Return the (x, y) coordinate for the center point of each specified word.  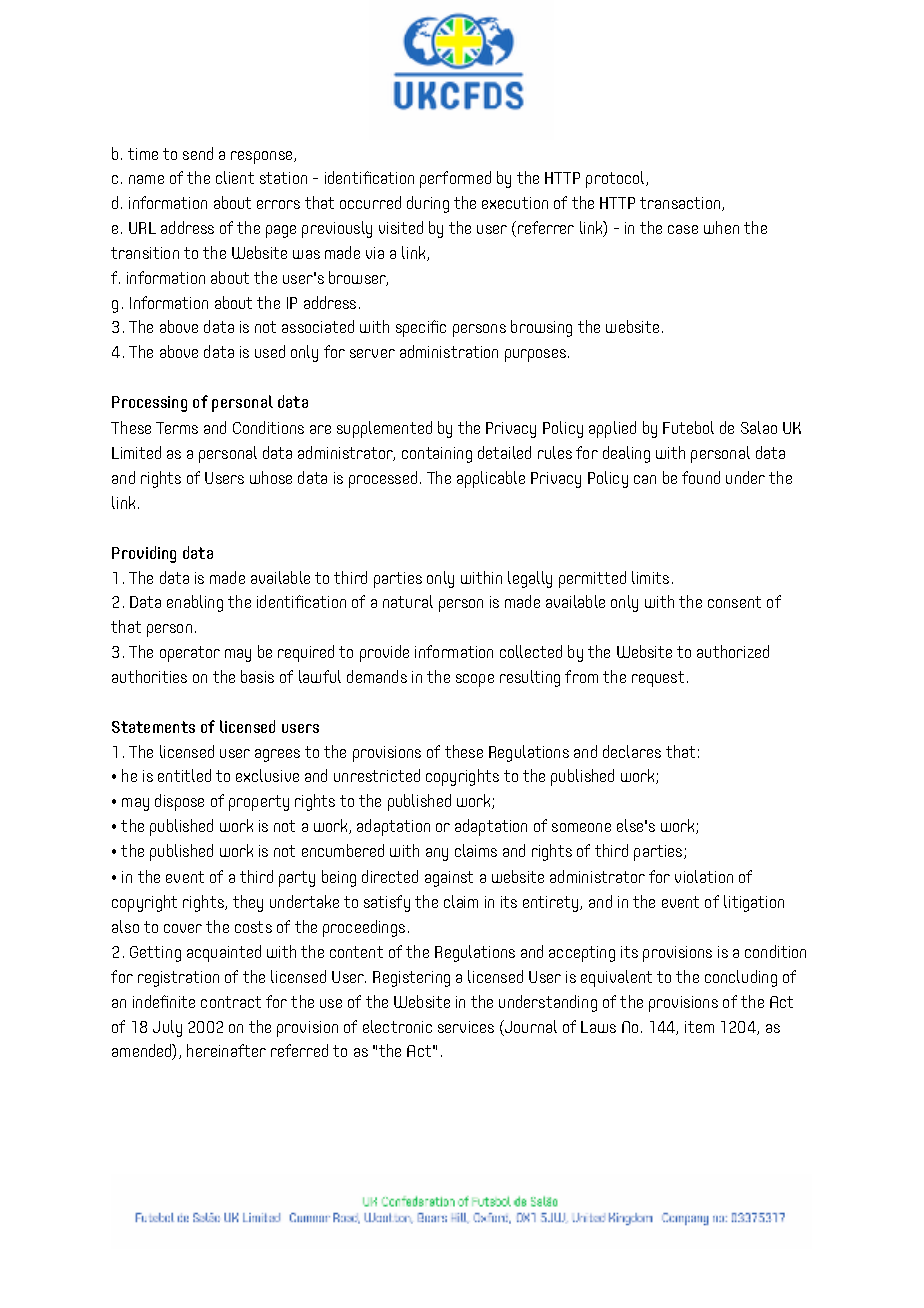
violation (704, 876)
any (437, 854)
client (235, 177)
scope (475, 680)
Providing (144, 554)
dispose (179, 802)
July (167, 1028)
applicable (491, 479)
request (658, 679)
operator (190, 654)
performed (455, 179)
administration (449, 351)
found (701, 477)
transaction (681, 204)
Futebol (688, 427)
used (270, 351)
